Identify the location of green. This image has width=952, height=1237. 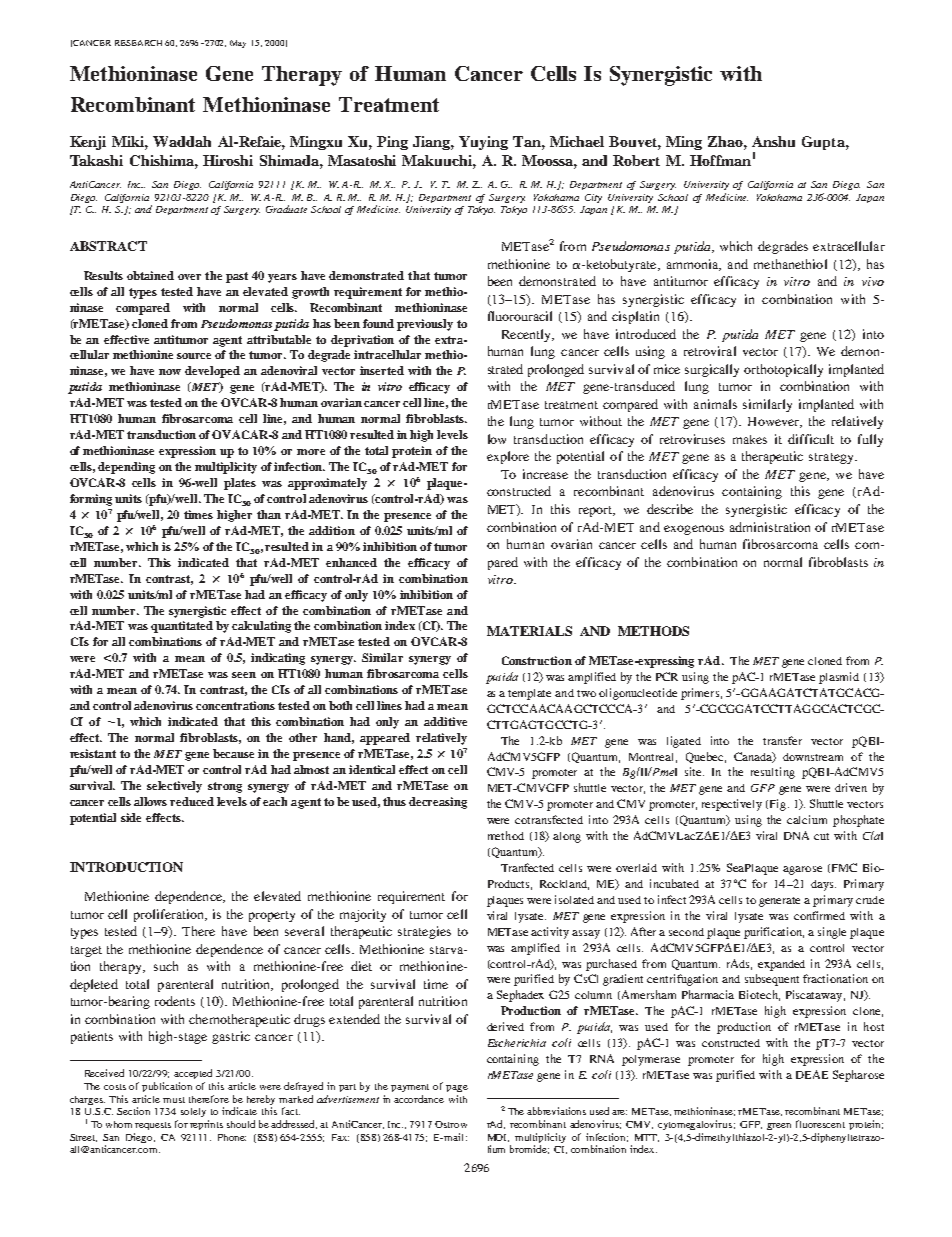
(779, 1126).
